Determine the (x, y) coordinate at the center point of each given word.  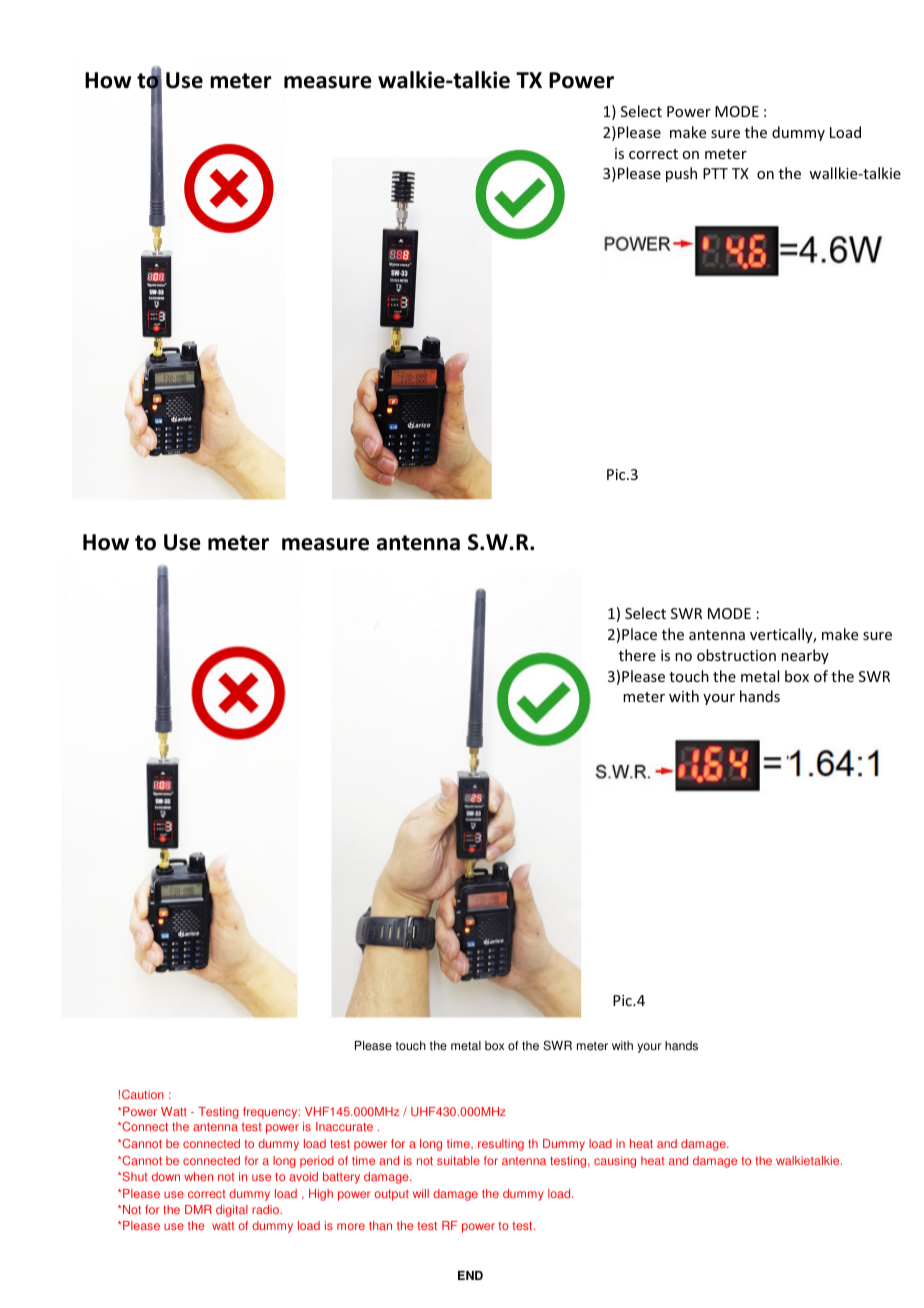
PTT (715, 173)
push (681, 174)
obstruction (736, 655)
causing (615, 1162)
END (470, 1275)
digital (232, 1211)
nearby (805, 656)
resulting (501, 1145)
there (637, 655)
